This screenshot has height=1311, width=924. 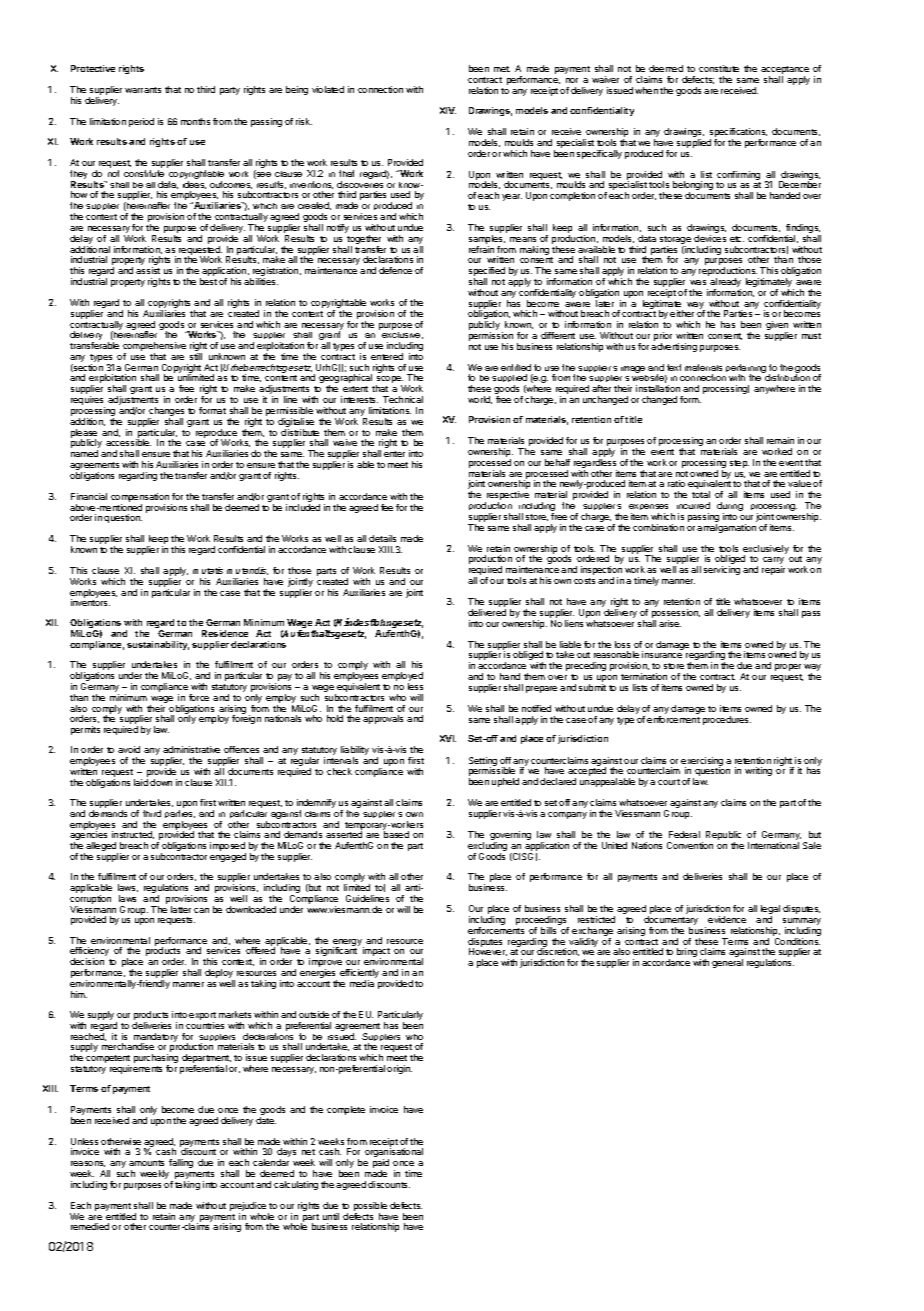 I want to click on organisational, so click(x=394, y=1154).
